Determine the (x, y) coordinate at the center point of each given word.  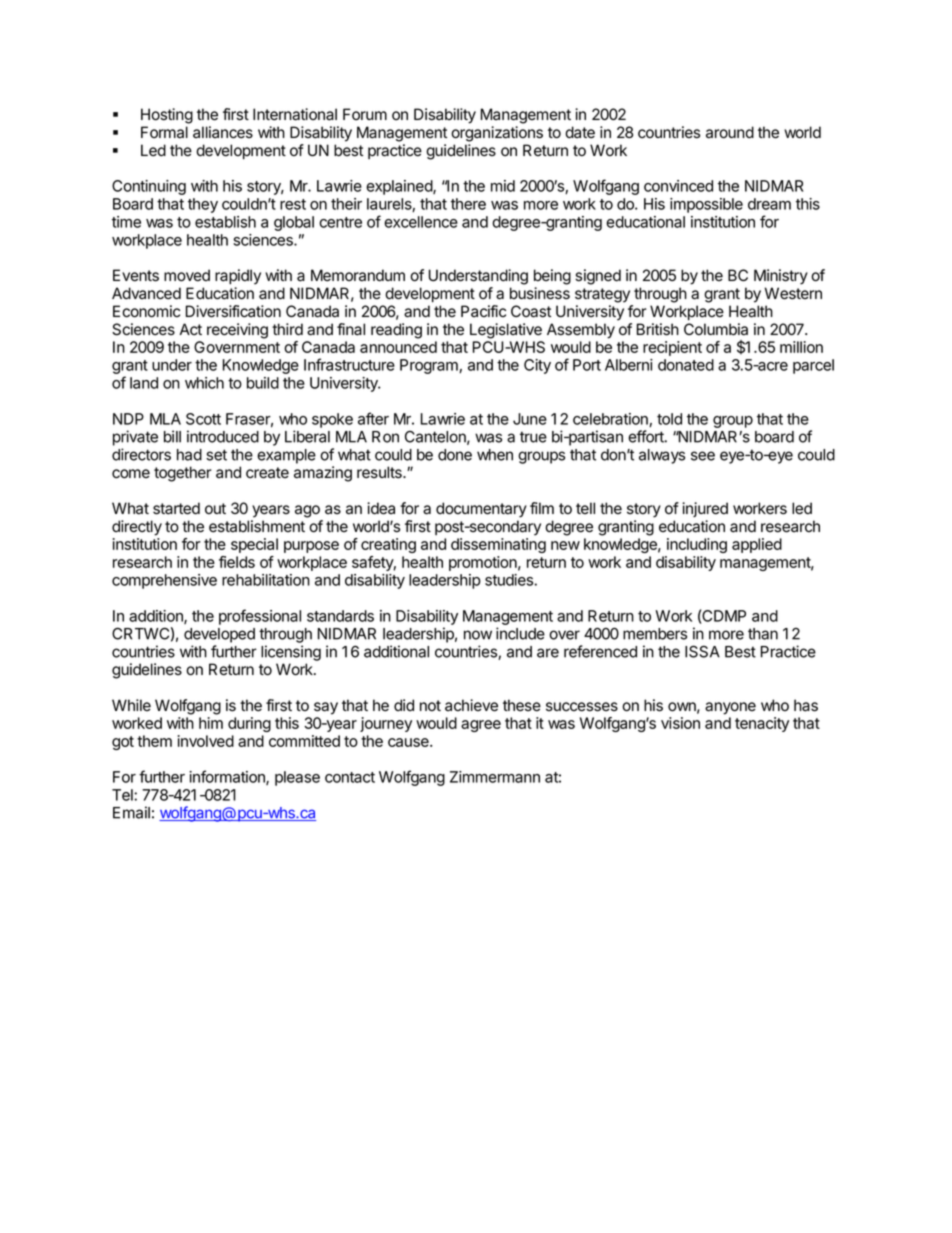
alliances (223, 132)
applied (757, 545)
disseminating (498, 545)
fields (237, 562)
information (228, 777)
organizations (497, 134)
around (730, 132)
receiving (237, 331)
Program (430, 366)
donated (686, 365)
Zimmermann (495, 777)
